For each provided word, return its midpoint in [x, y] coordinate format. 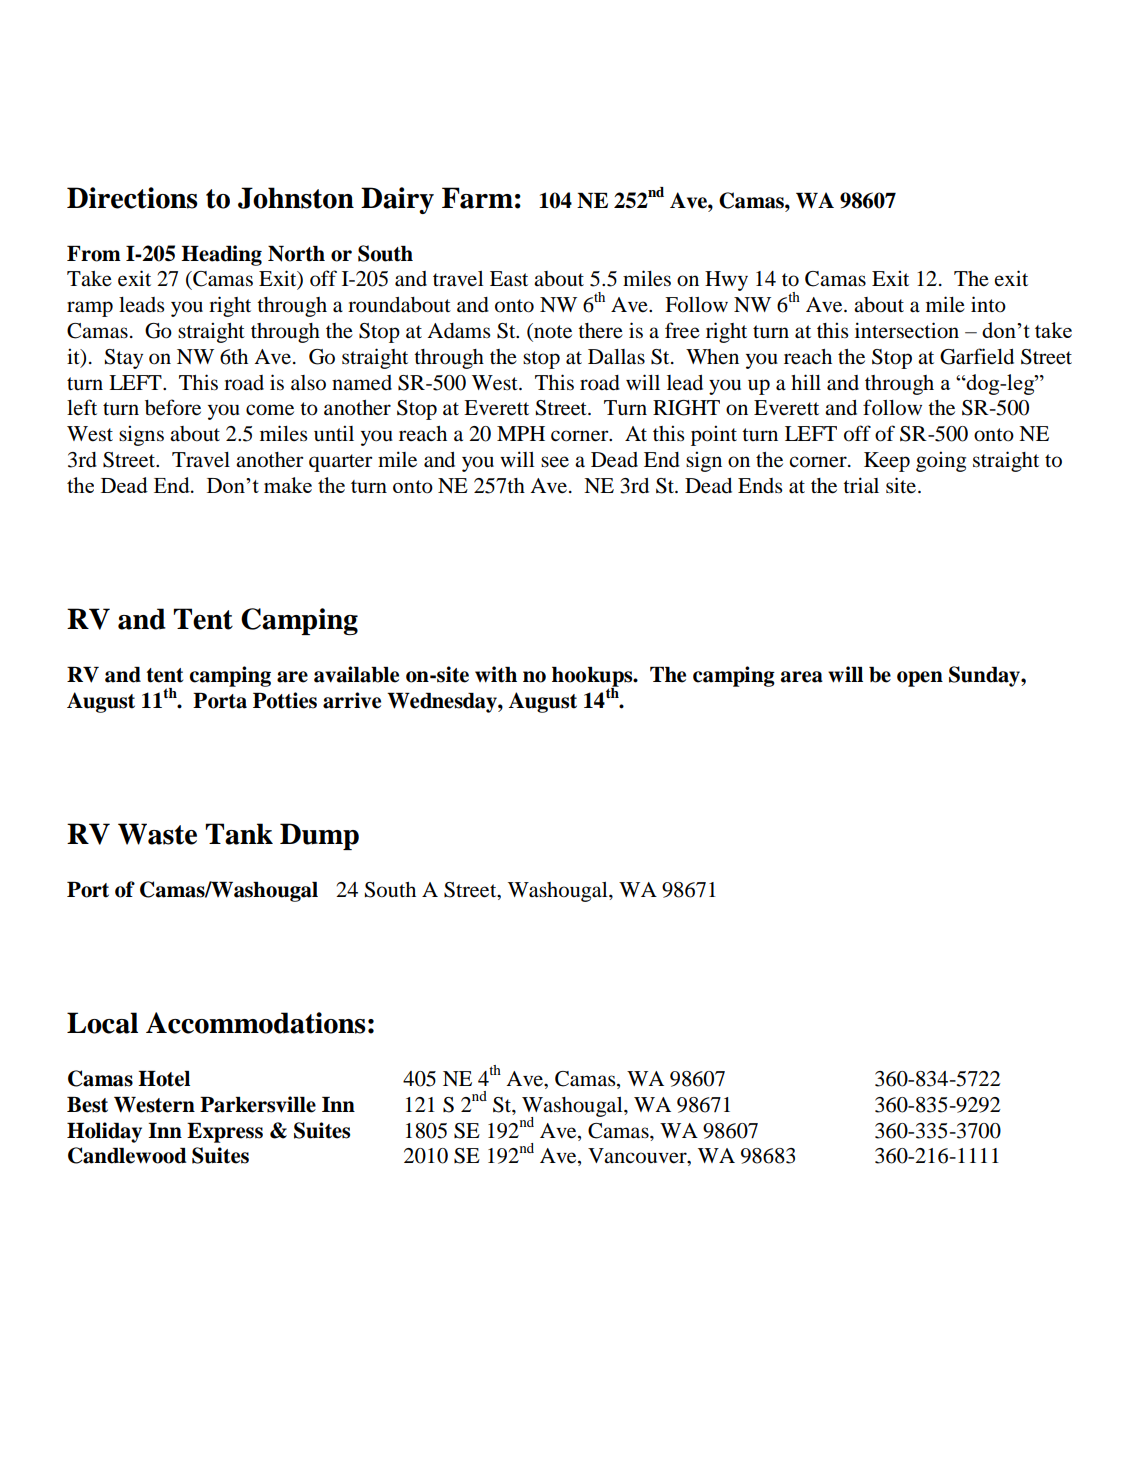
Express [225, 1133]
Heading [221, 255]
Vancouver [638, 1157]
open [920, 679]
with [496, 674]
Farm [477, 198]
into [988, 304]
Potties [285, 700]
